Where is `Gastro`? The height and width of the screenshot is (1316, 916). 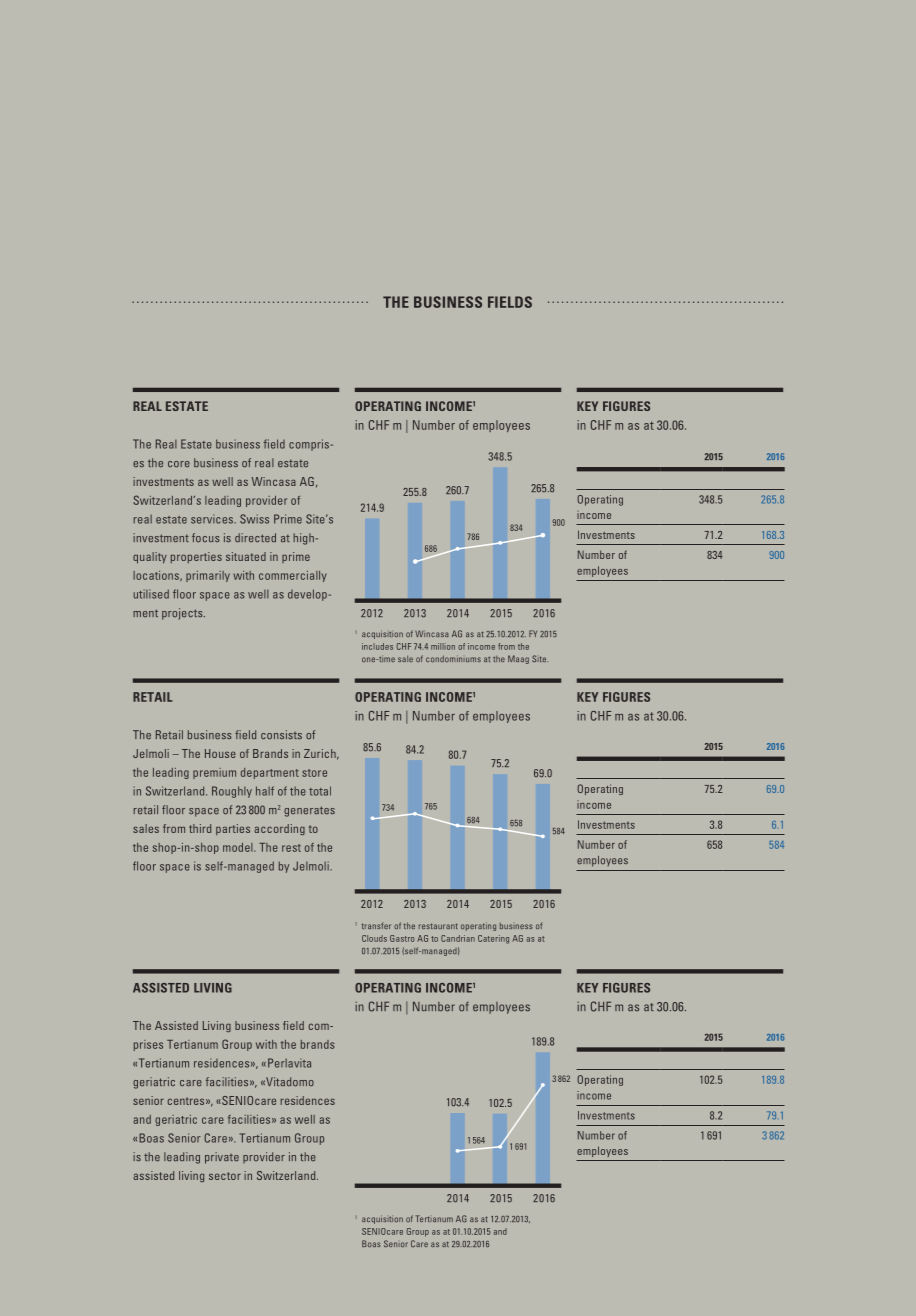 Gastro is located at coordinates (402, 938).
